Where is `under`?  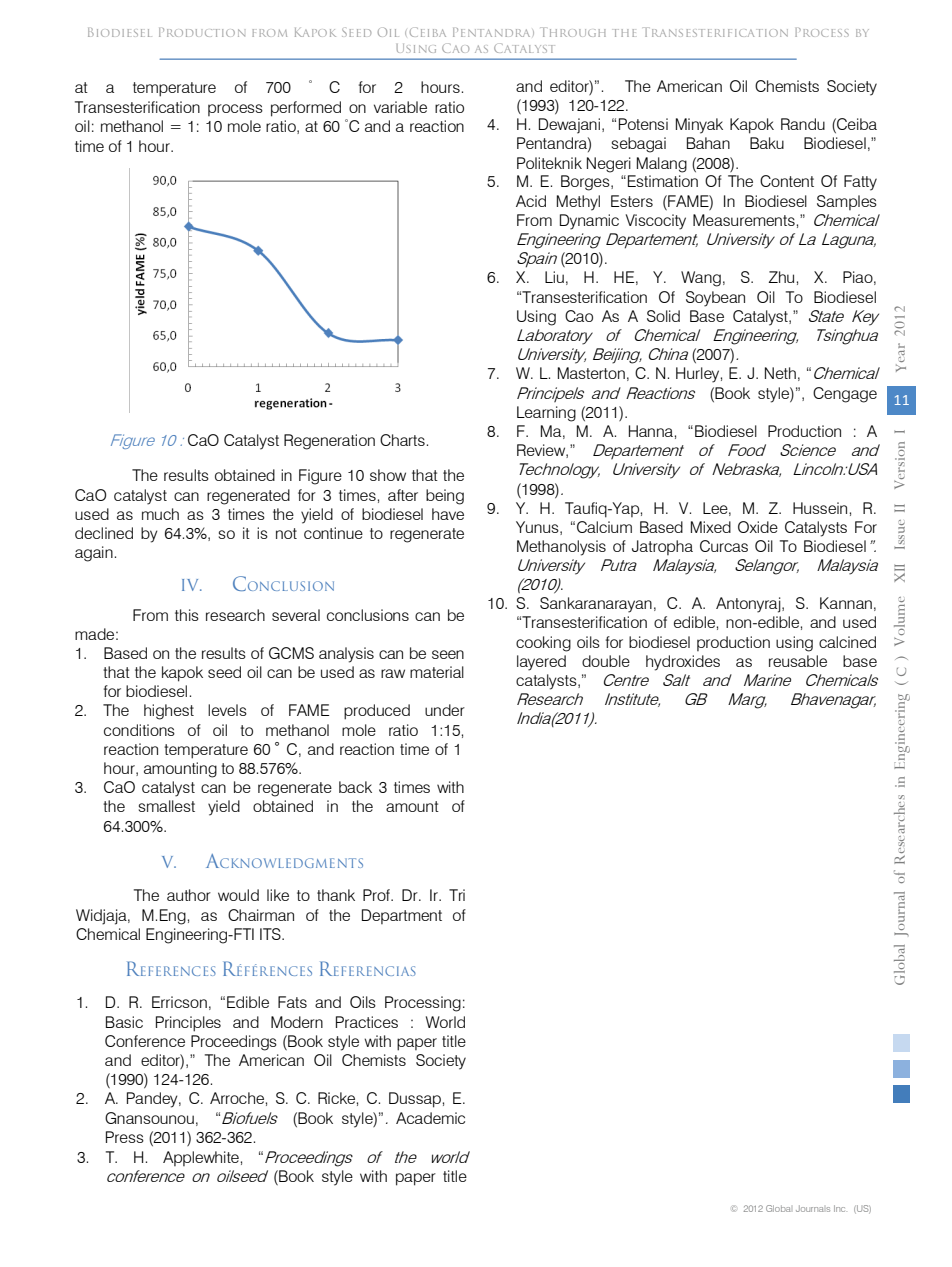 under is located at coordinates (445, 710).
